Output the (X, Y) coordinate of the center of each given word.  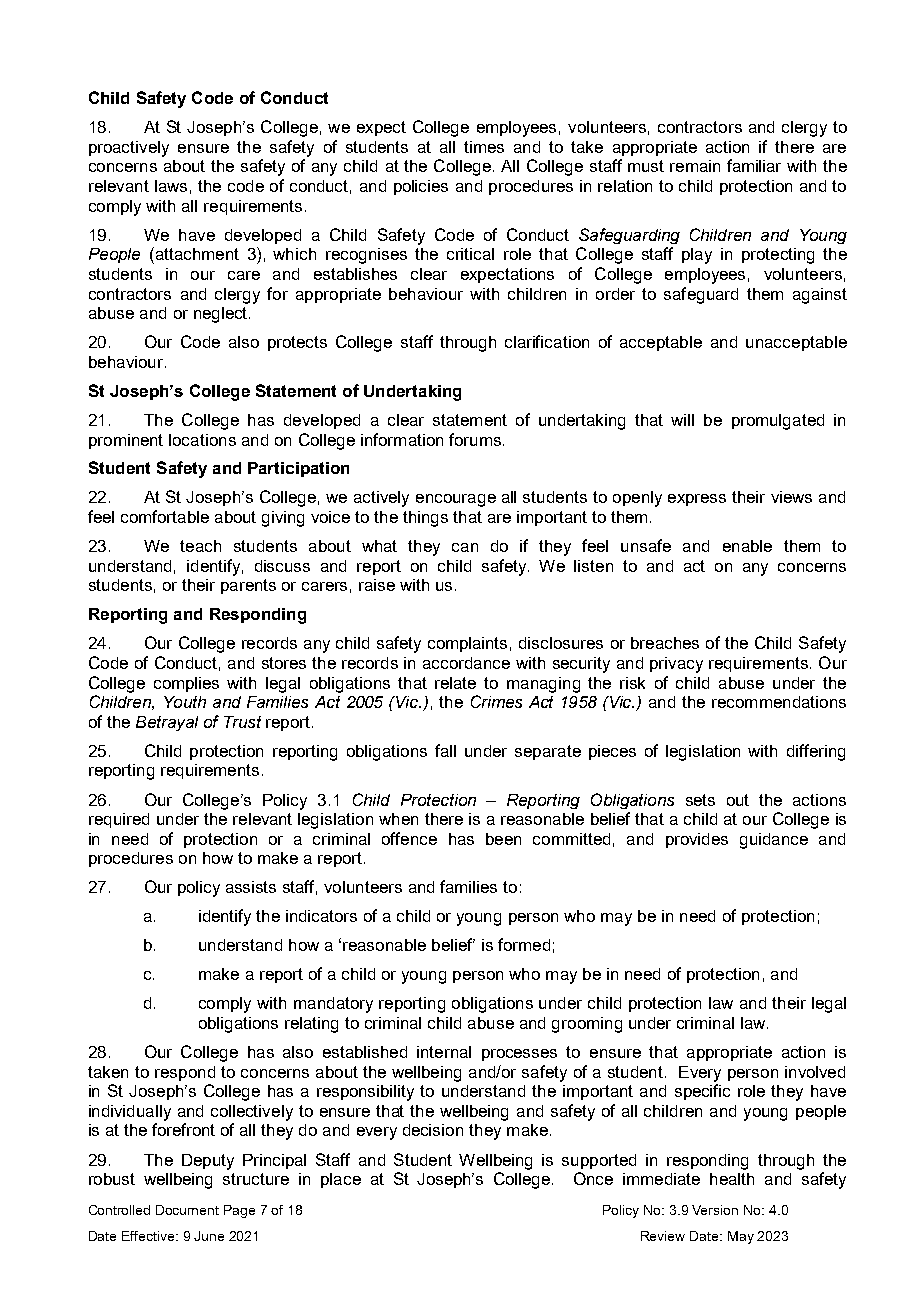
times (484, 147)
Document (187, 1210)
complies (186, 684)
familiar (754, 165)
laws (171, 186)
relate (455, 683)
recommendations (779, 702)
